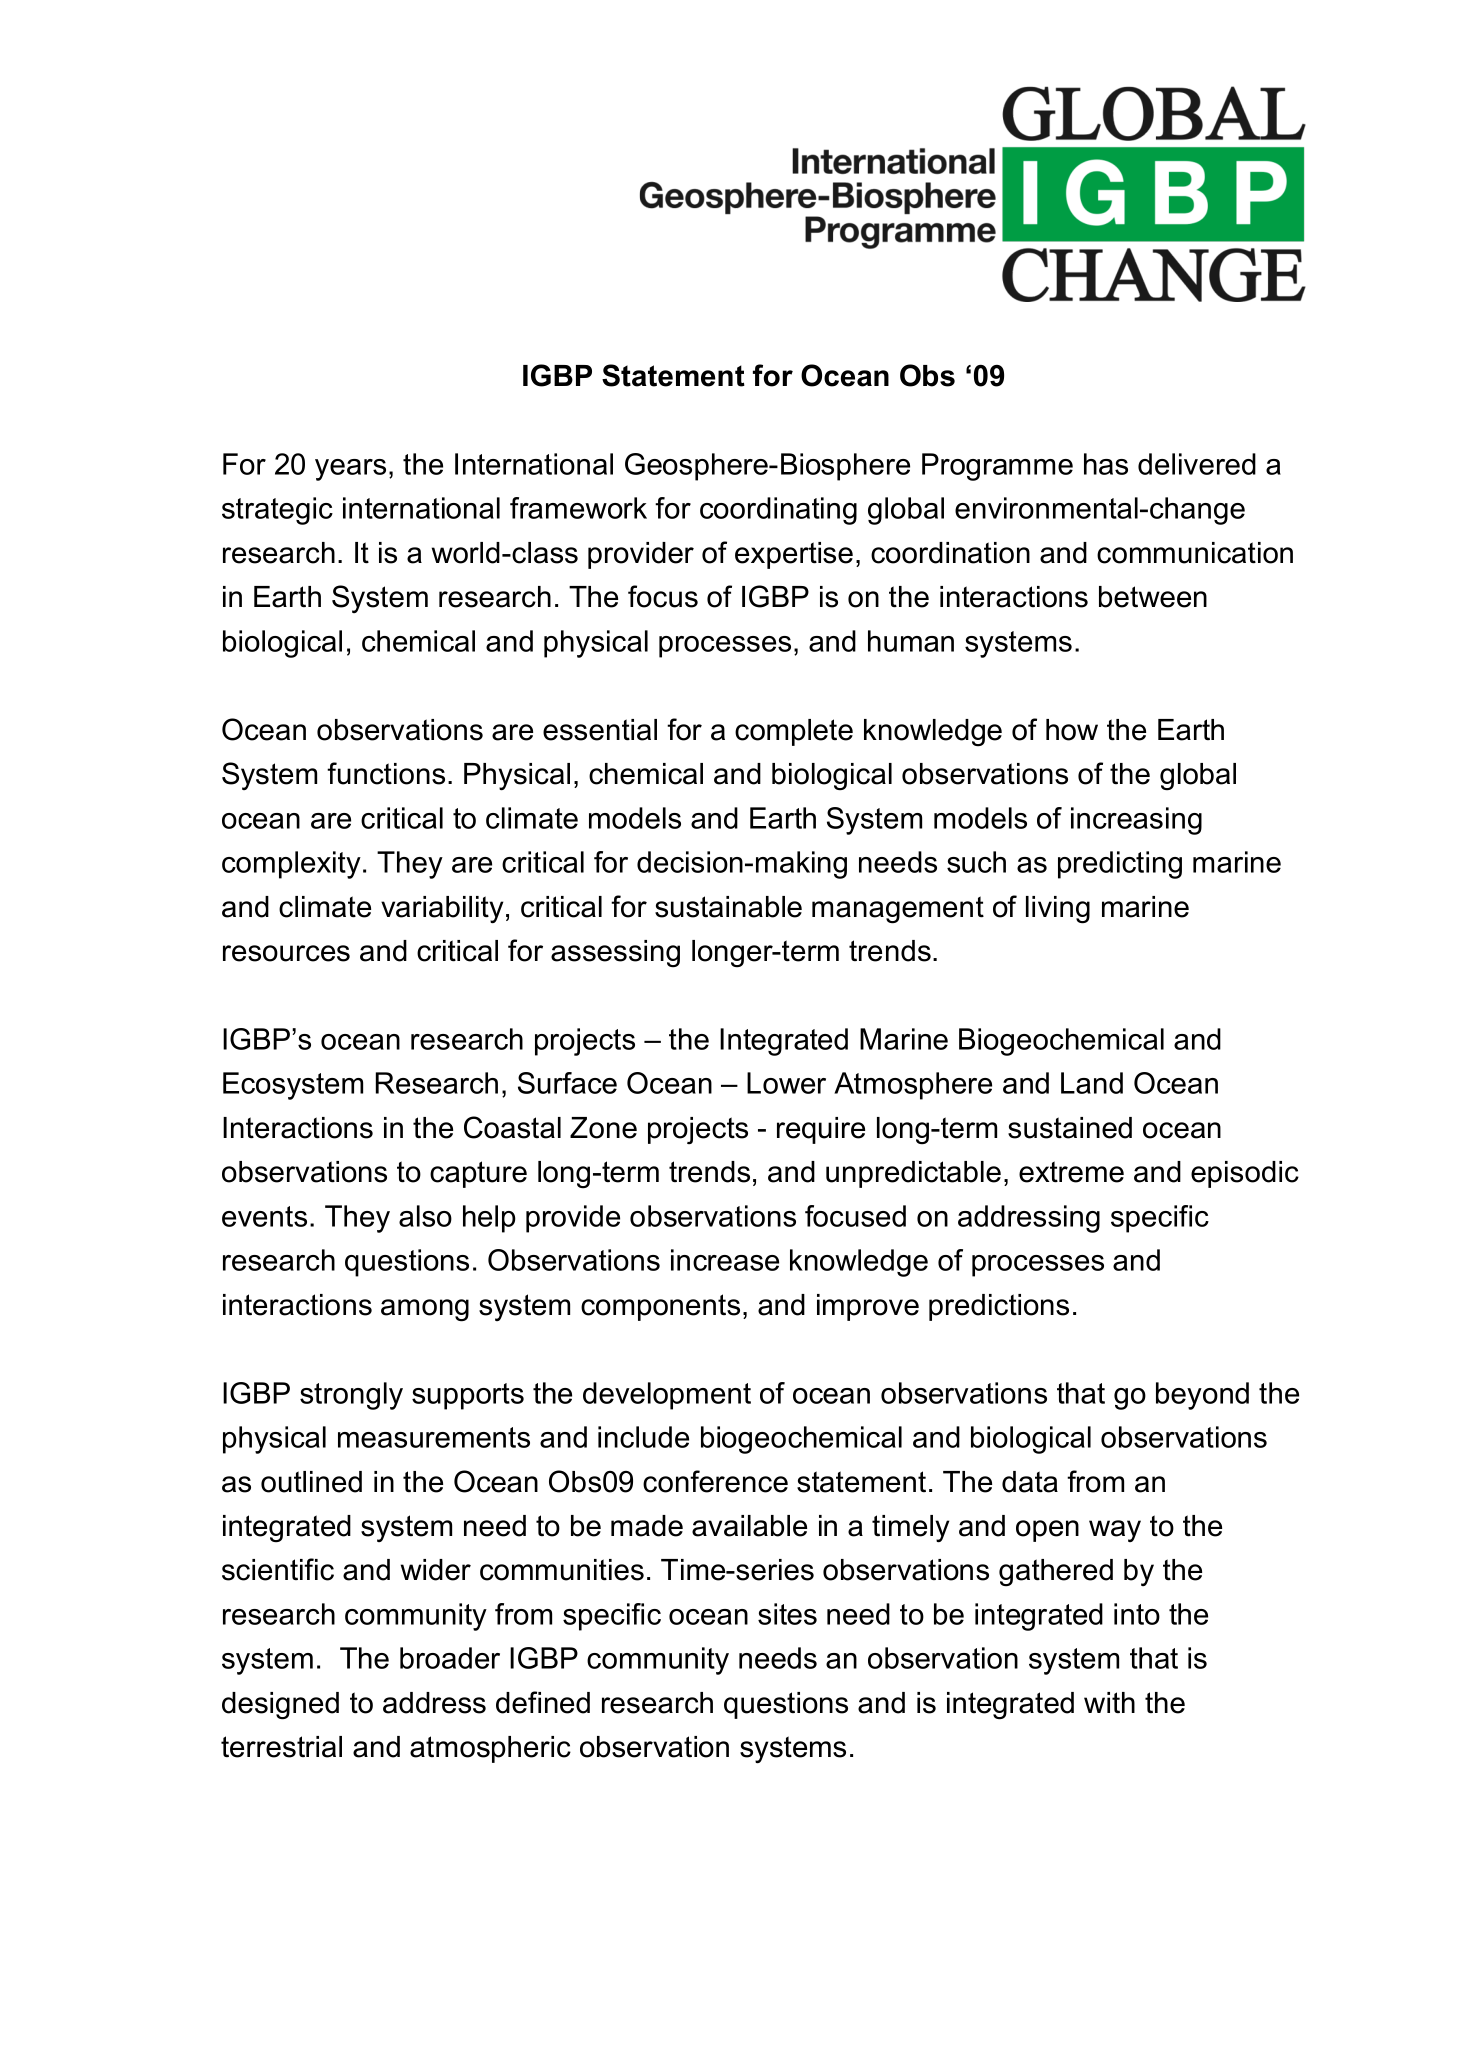 The width and height of the screenshot is (1462, 2069). What do you see at coordinates (778, 511) in the screenshot?
I see `coordinating` at bounding box center [778, 511].
